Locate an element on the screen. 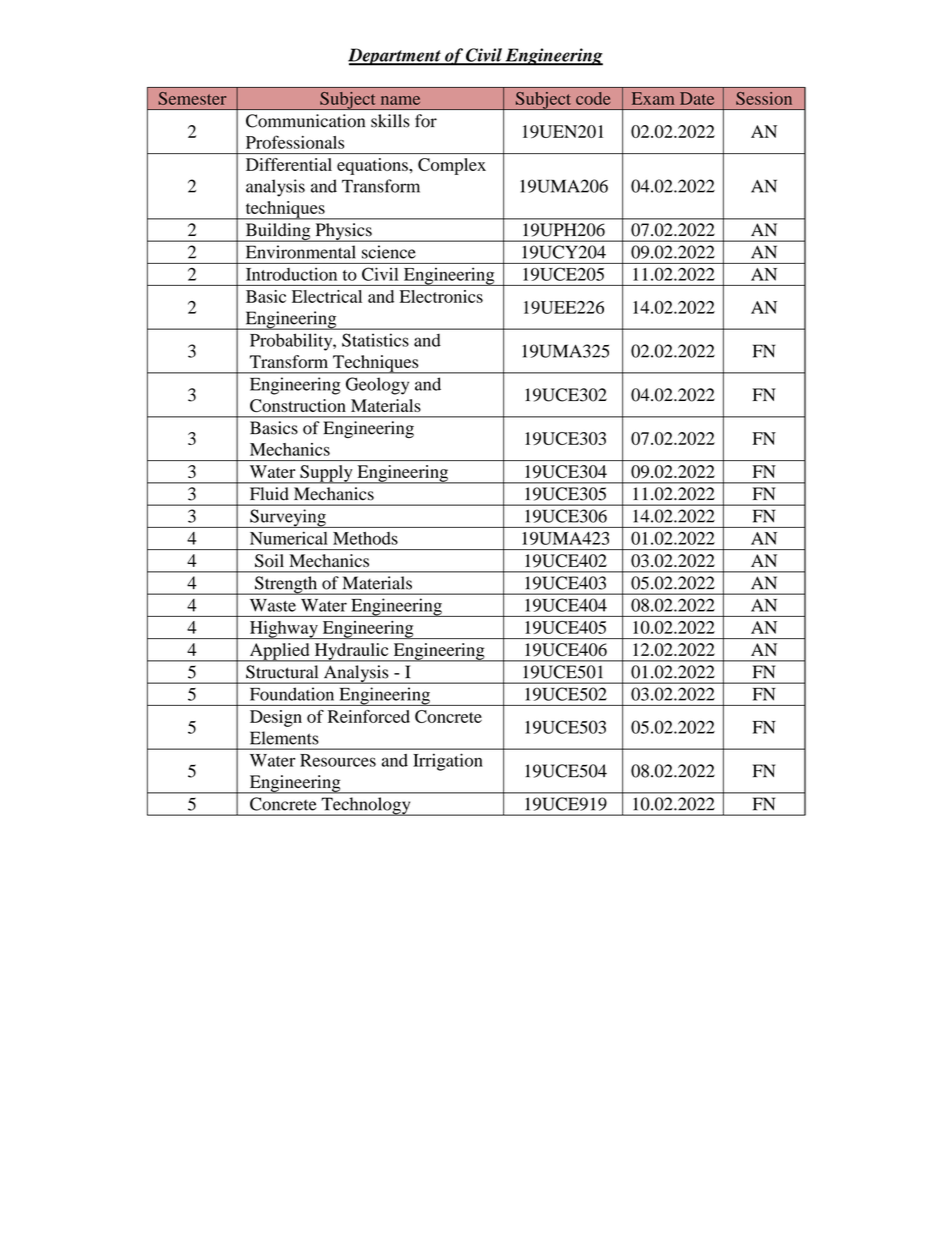  Construction is located at coordinates (298, 405).
